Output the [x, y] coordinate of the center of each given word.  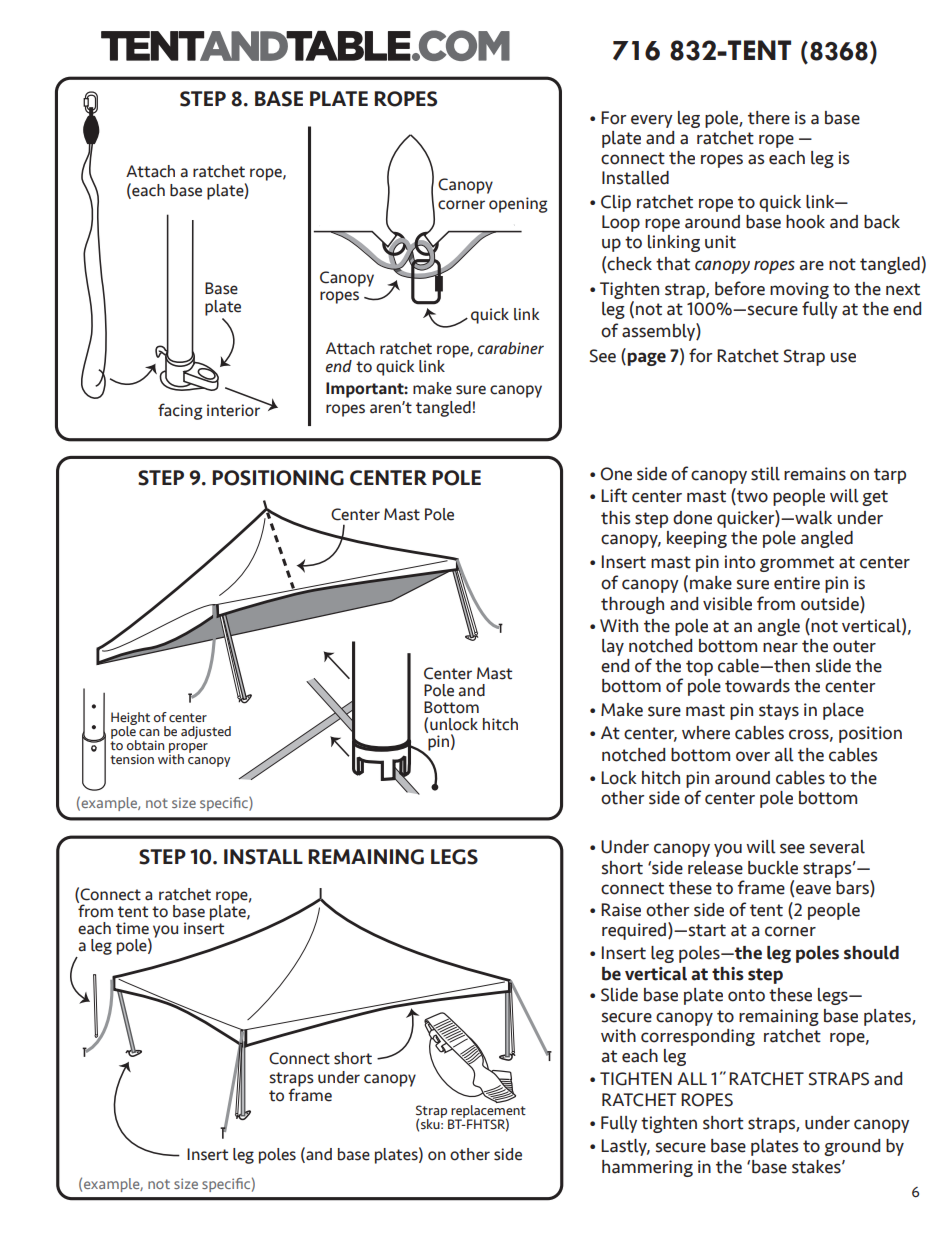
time [132, 928]
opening [518, 205]
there [769, 118]
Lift [614, 495]
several [837, 847]
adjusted [206, 732]
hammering [647, 1168]
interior [235, 409]
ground [852, 1147]
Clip [616, 203]
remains [815, 474]
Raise [621, 910]
